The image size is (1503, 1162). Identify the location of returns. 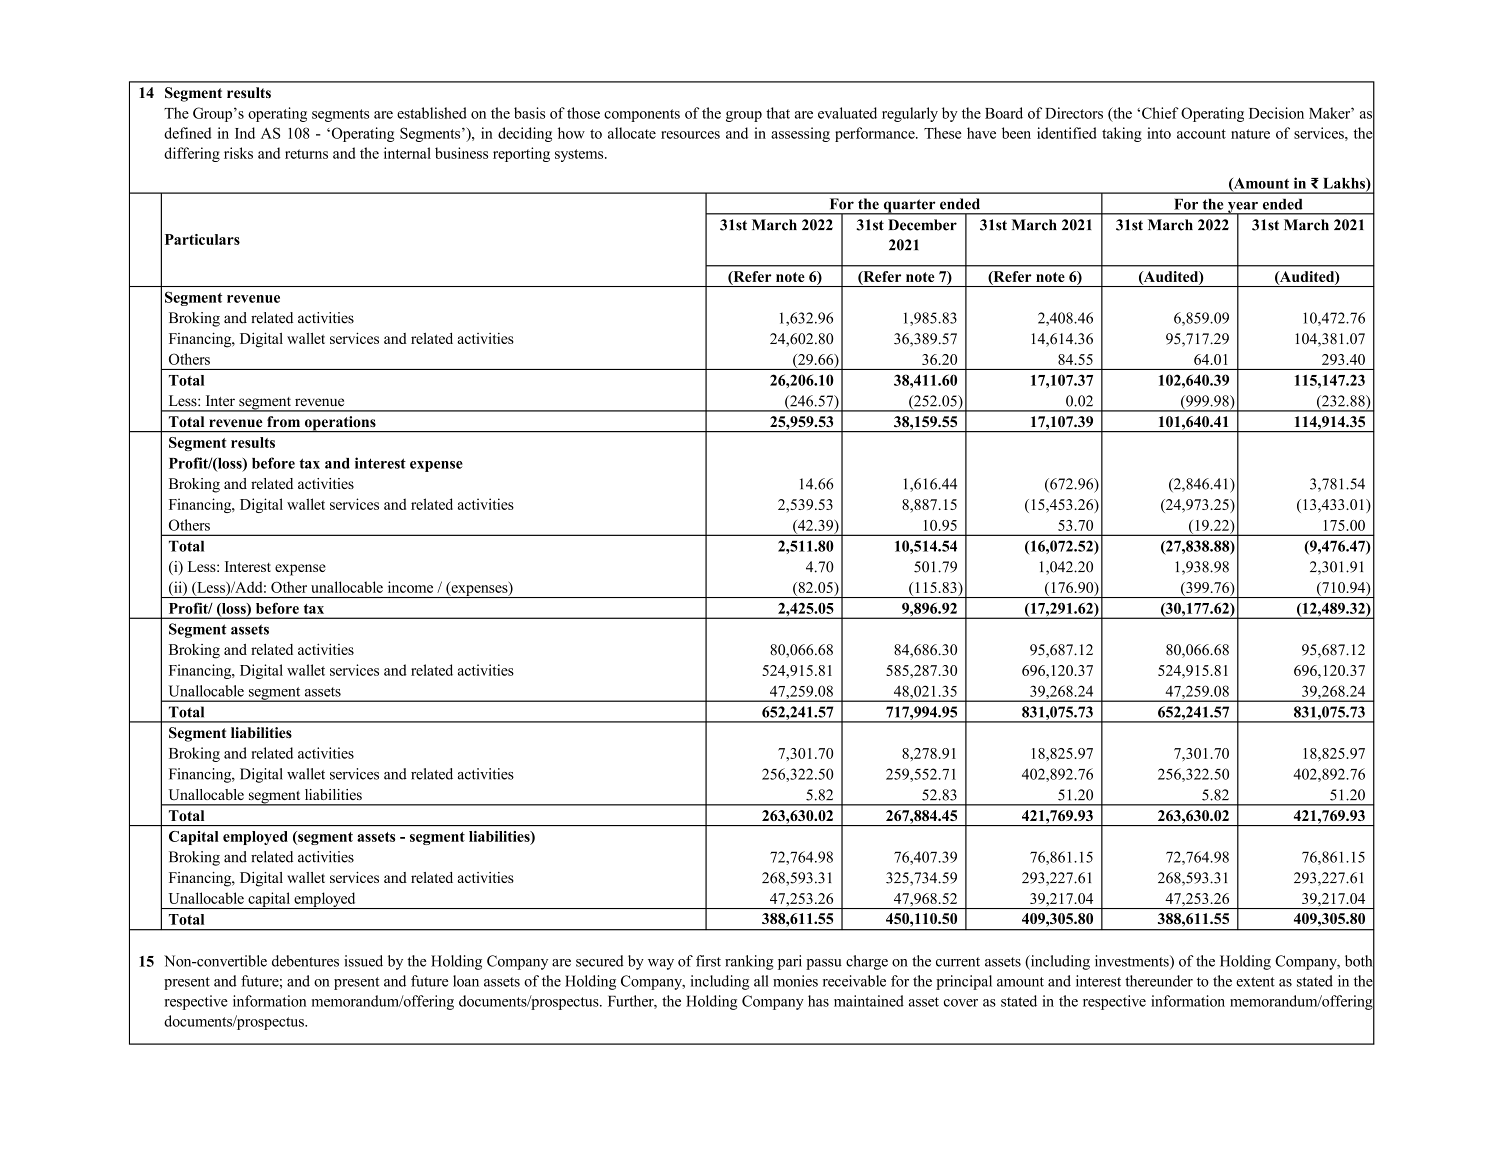
(306, 154).
